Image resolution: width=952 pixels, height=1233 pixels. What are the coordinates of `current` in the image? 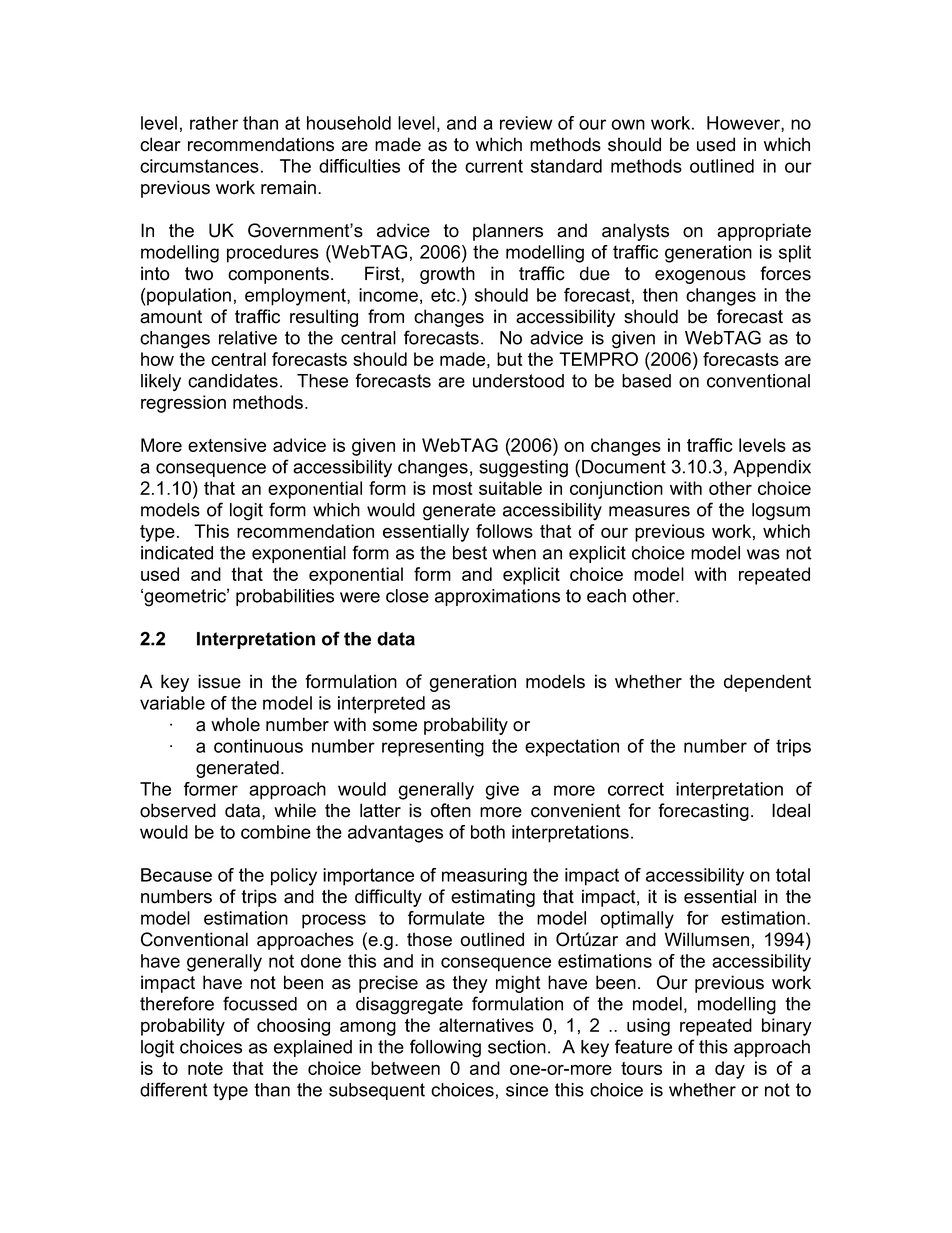 It's located at (494, 166).
